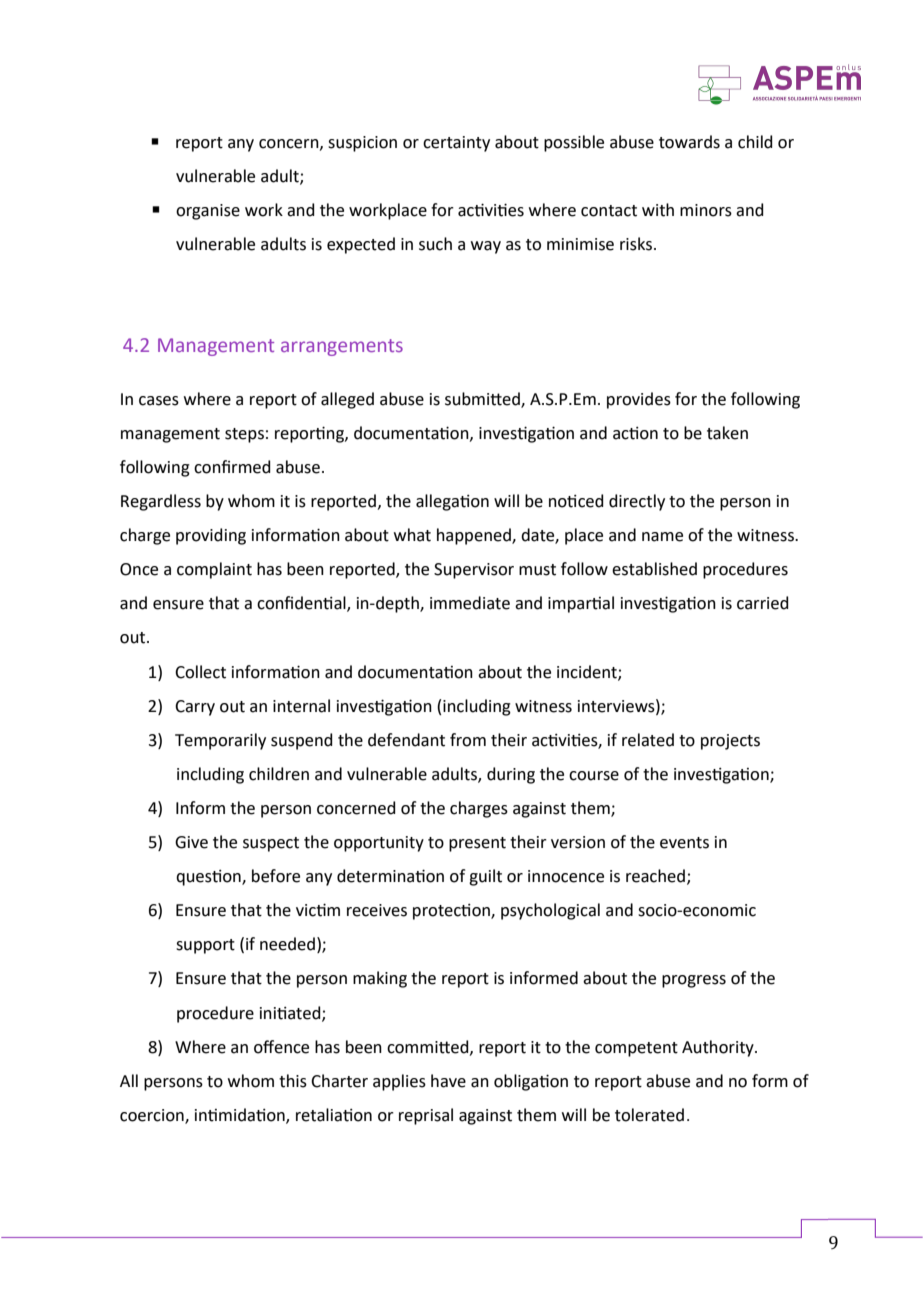 This page has width=924, height=1308. What do you see at coordinates (456, 144) in the page?
I see `certainty` at bounding box center [456, 144].
